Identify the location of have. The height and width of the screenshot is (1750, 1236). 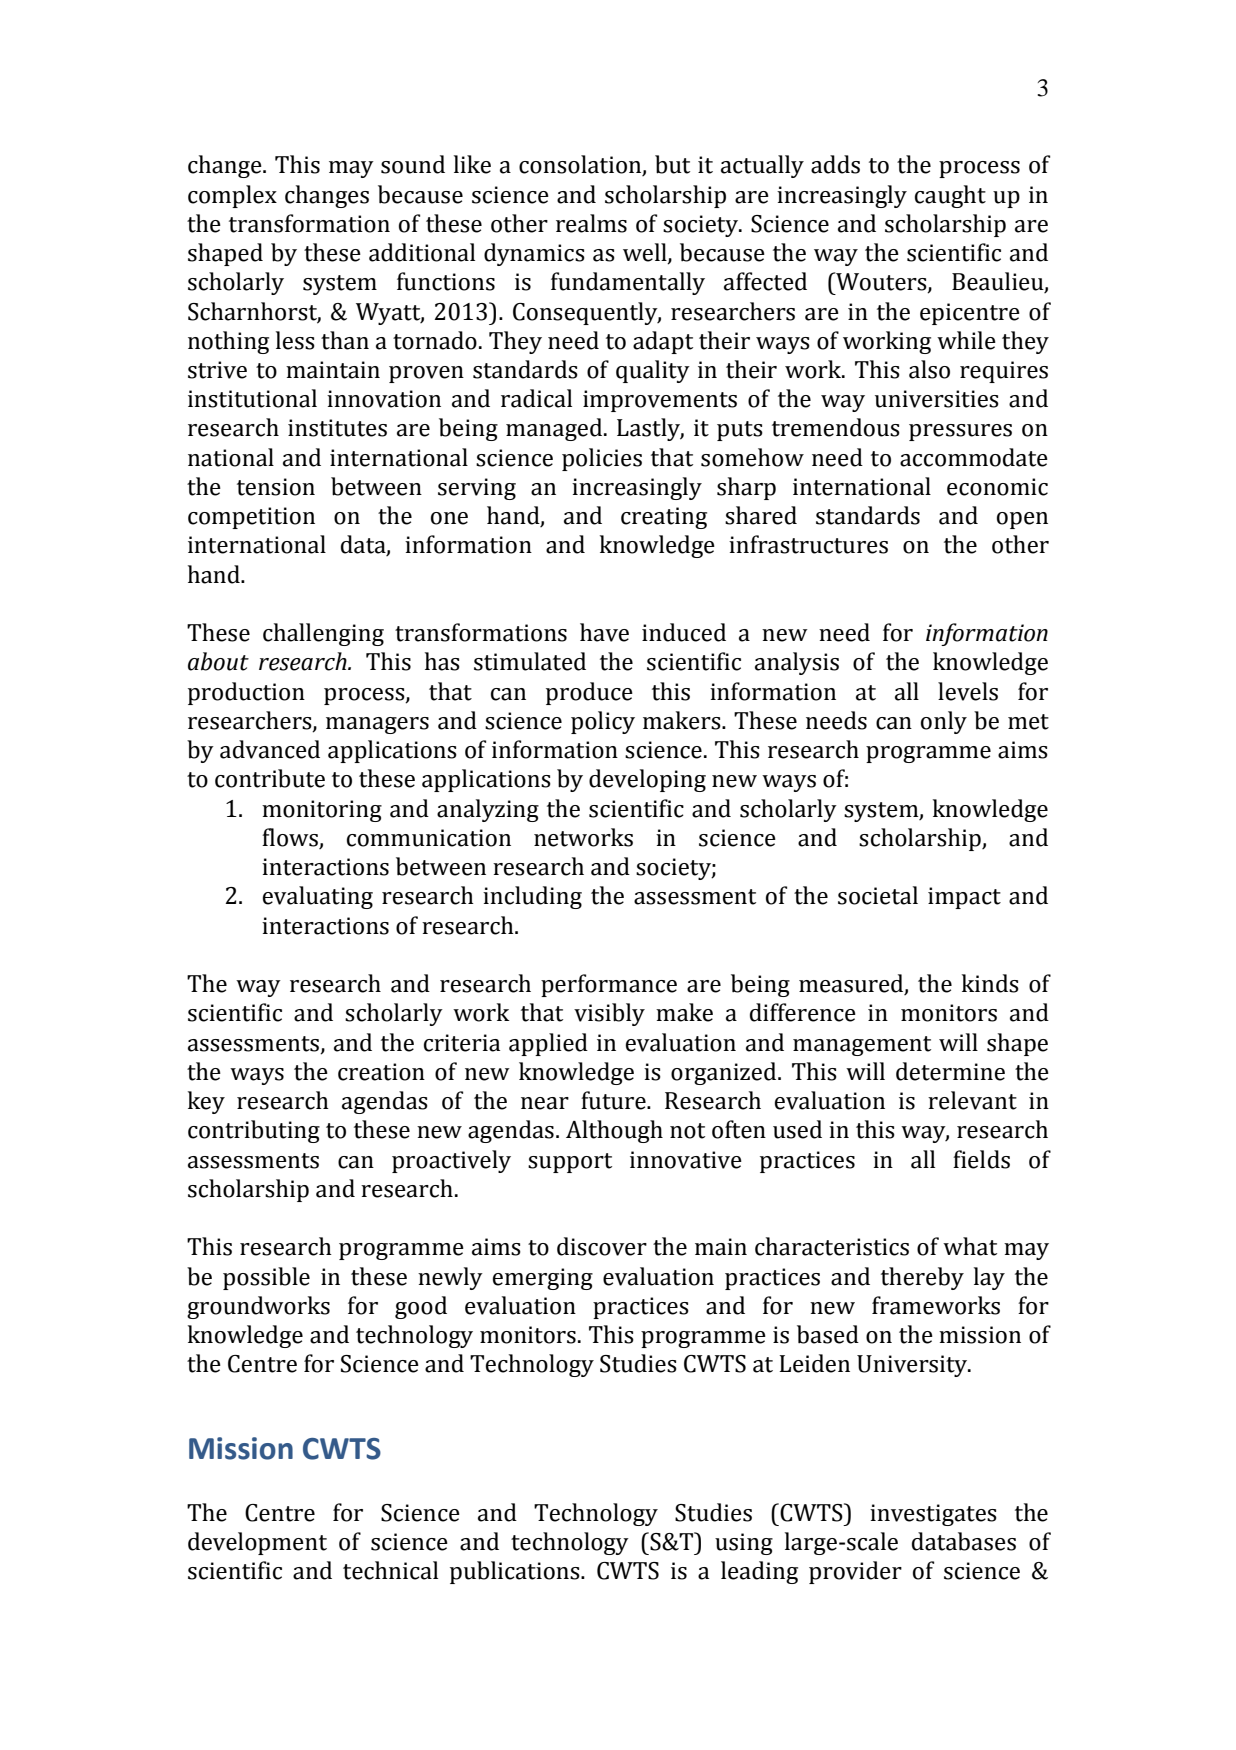
(604, 632).
